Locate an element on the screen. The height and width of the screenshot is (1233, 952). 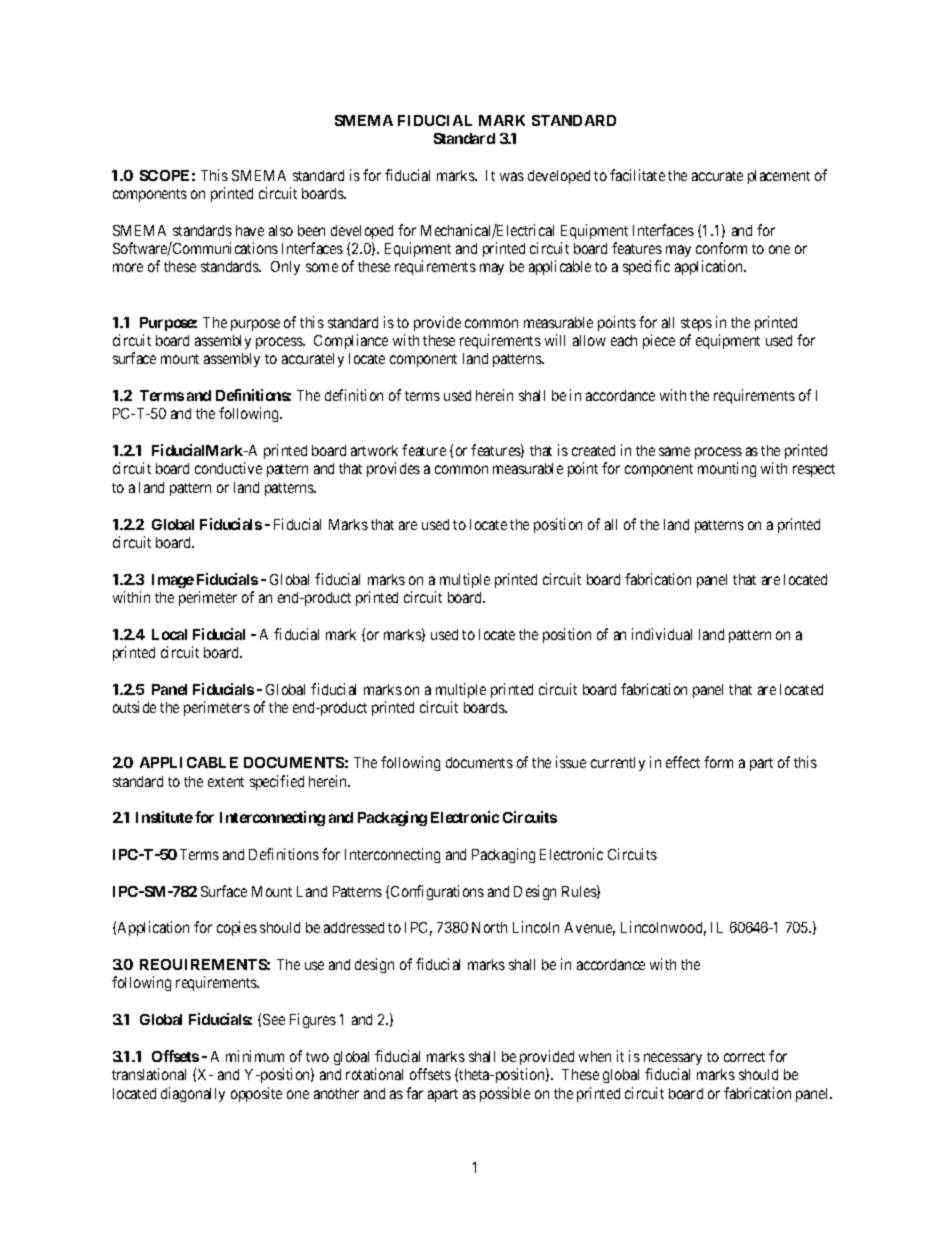
was is located at coordinates (512, 176).
